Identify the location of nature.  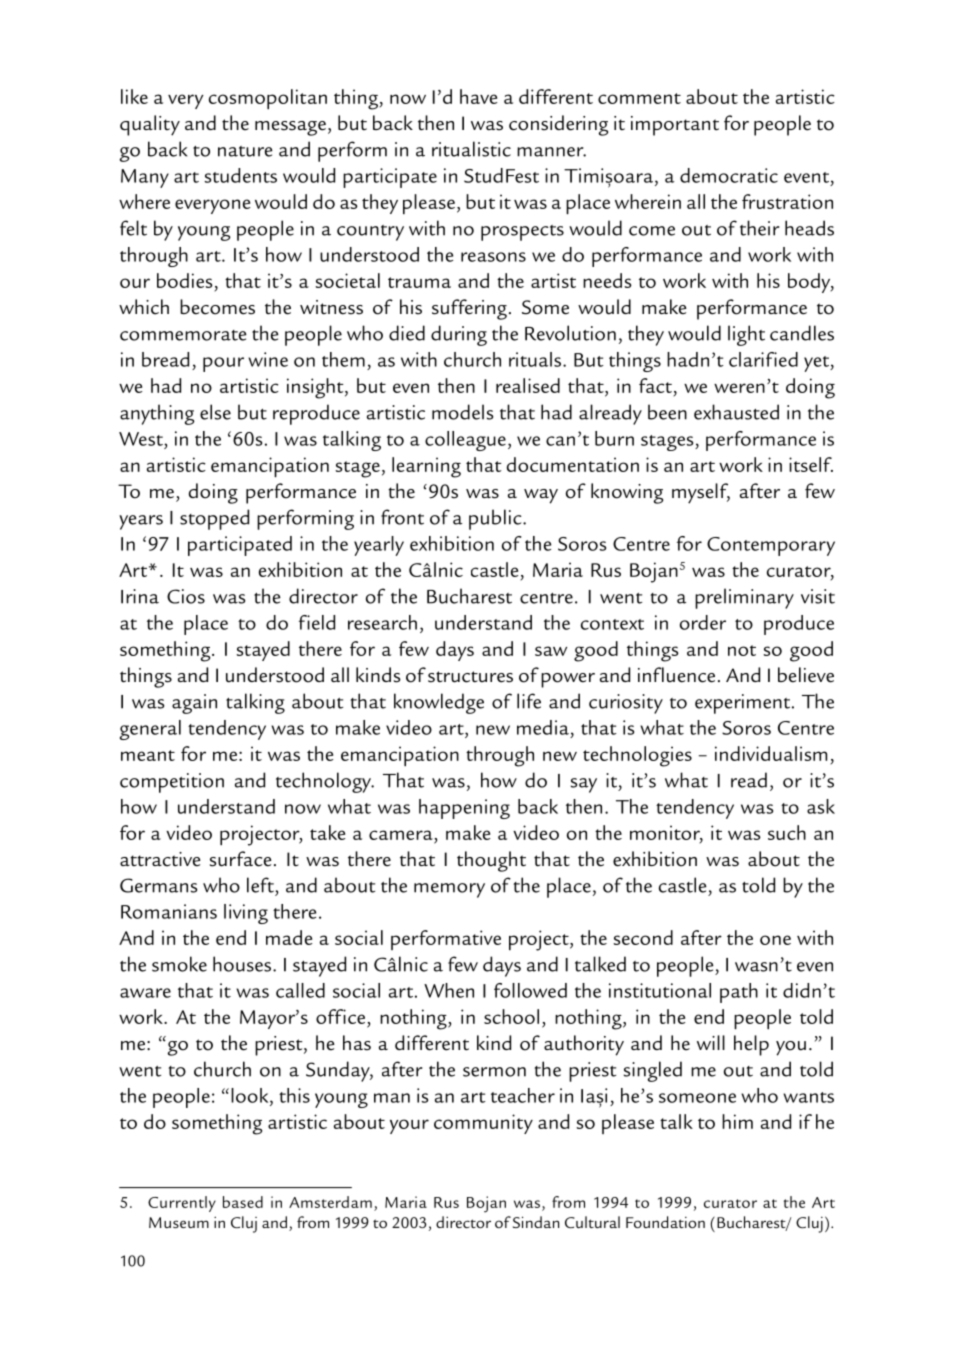
(245, 151).
